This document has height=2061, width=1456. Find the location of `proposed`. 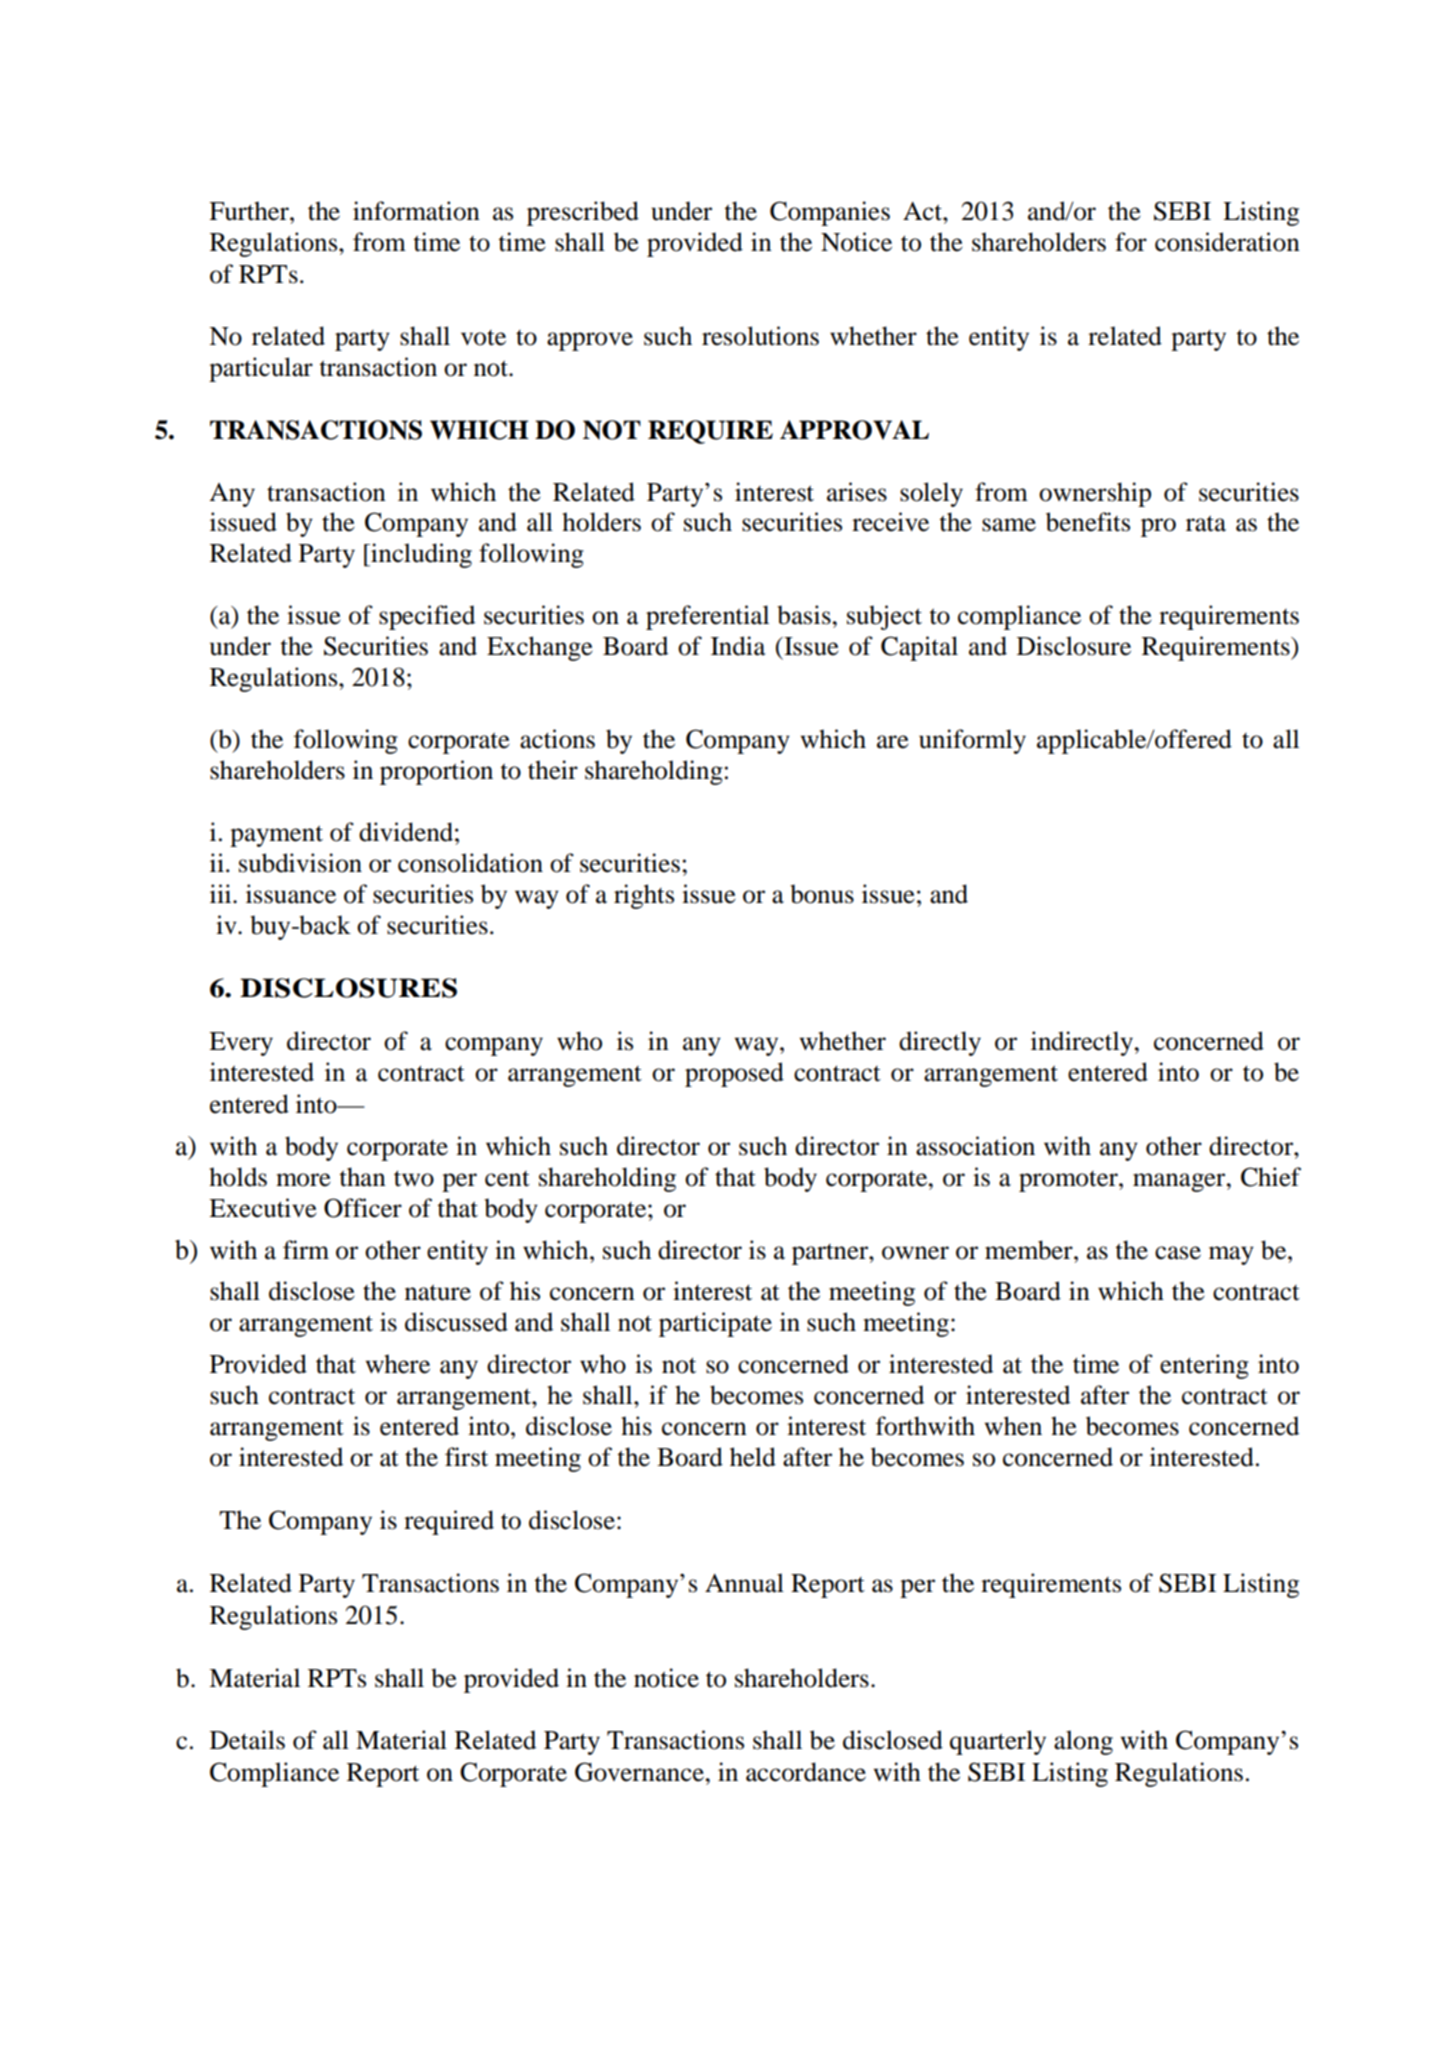

proposed is located at coordinates (734, 1074).
